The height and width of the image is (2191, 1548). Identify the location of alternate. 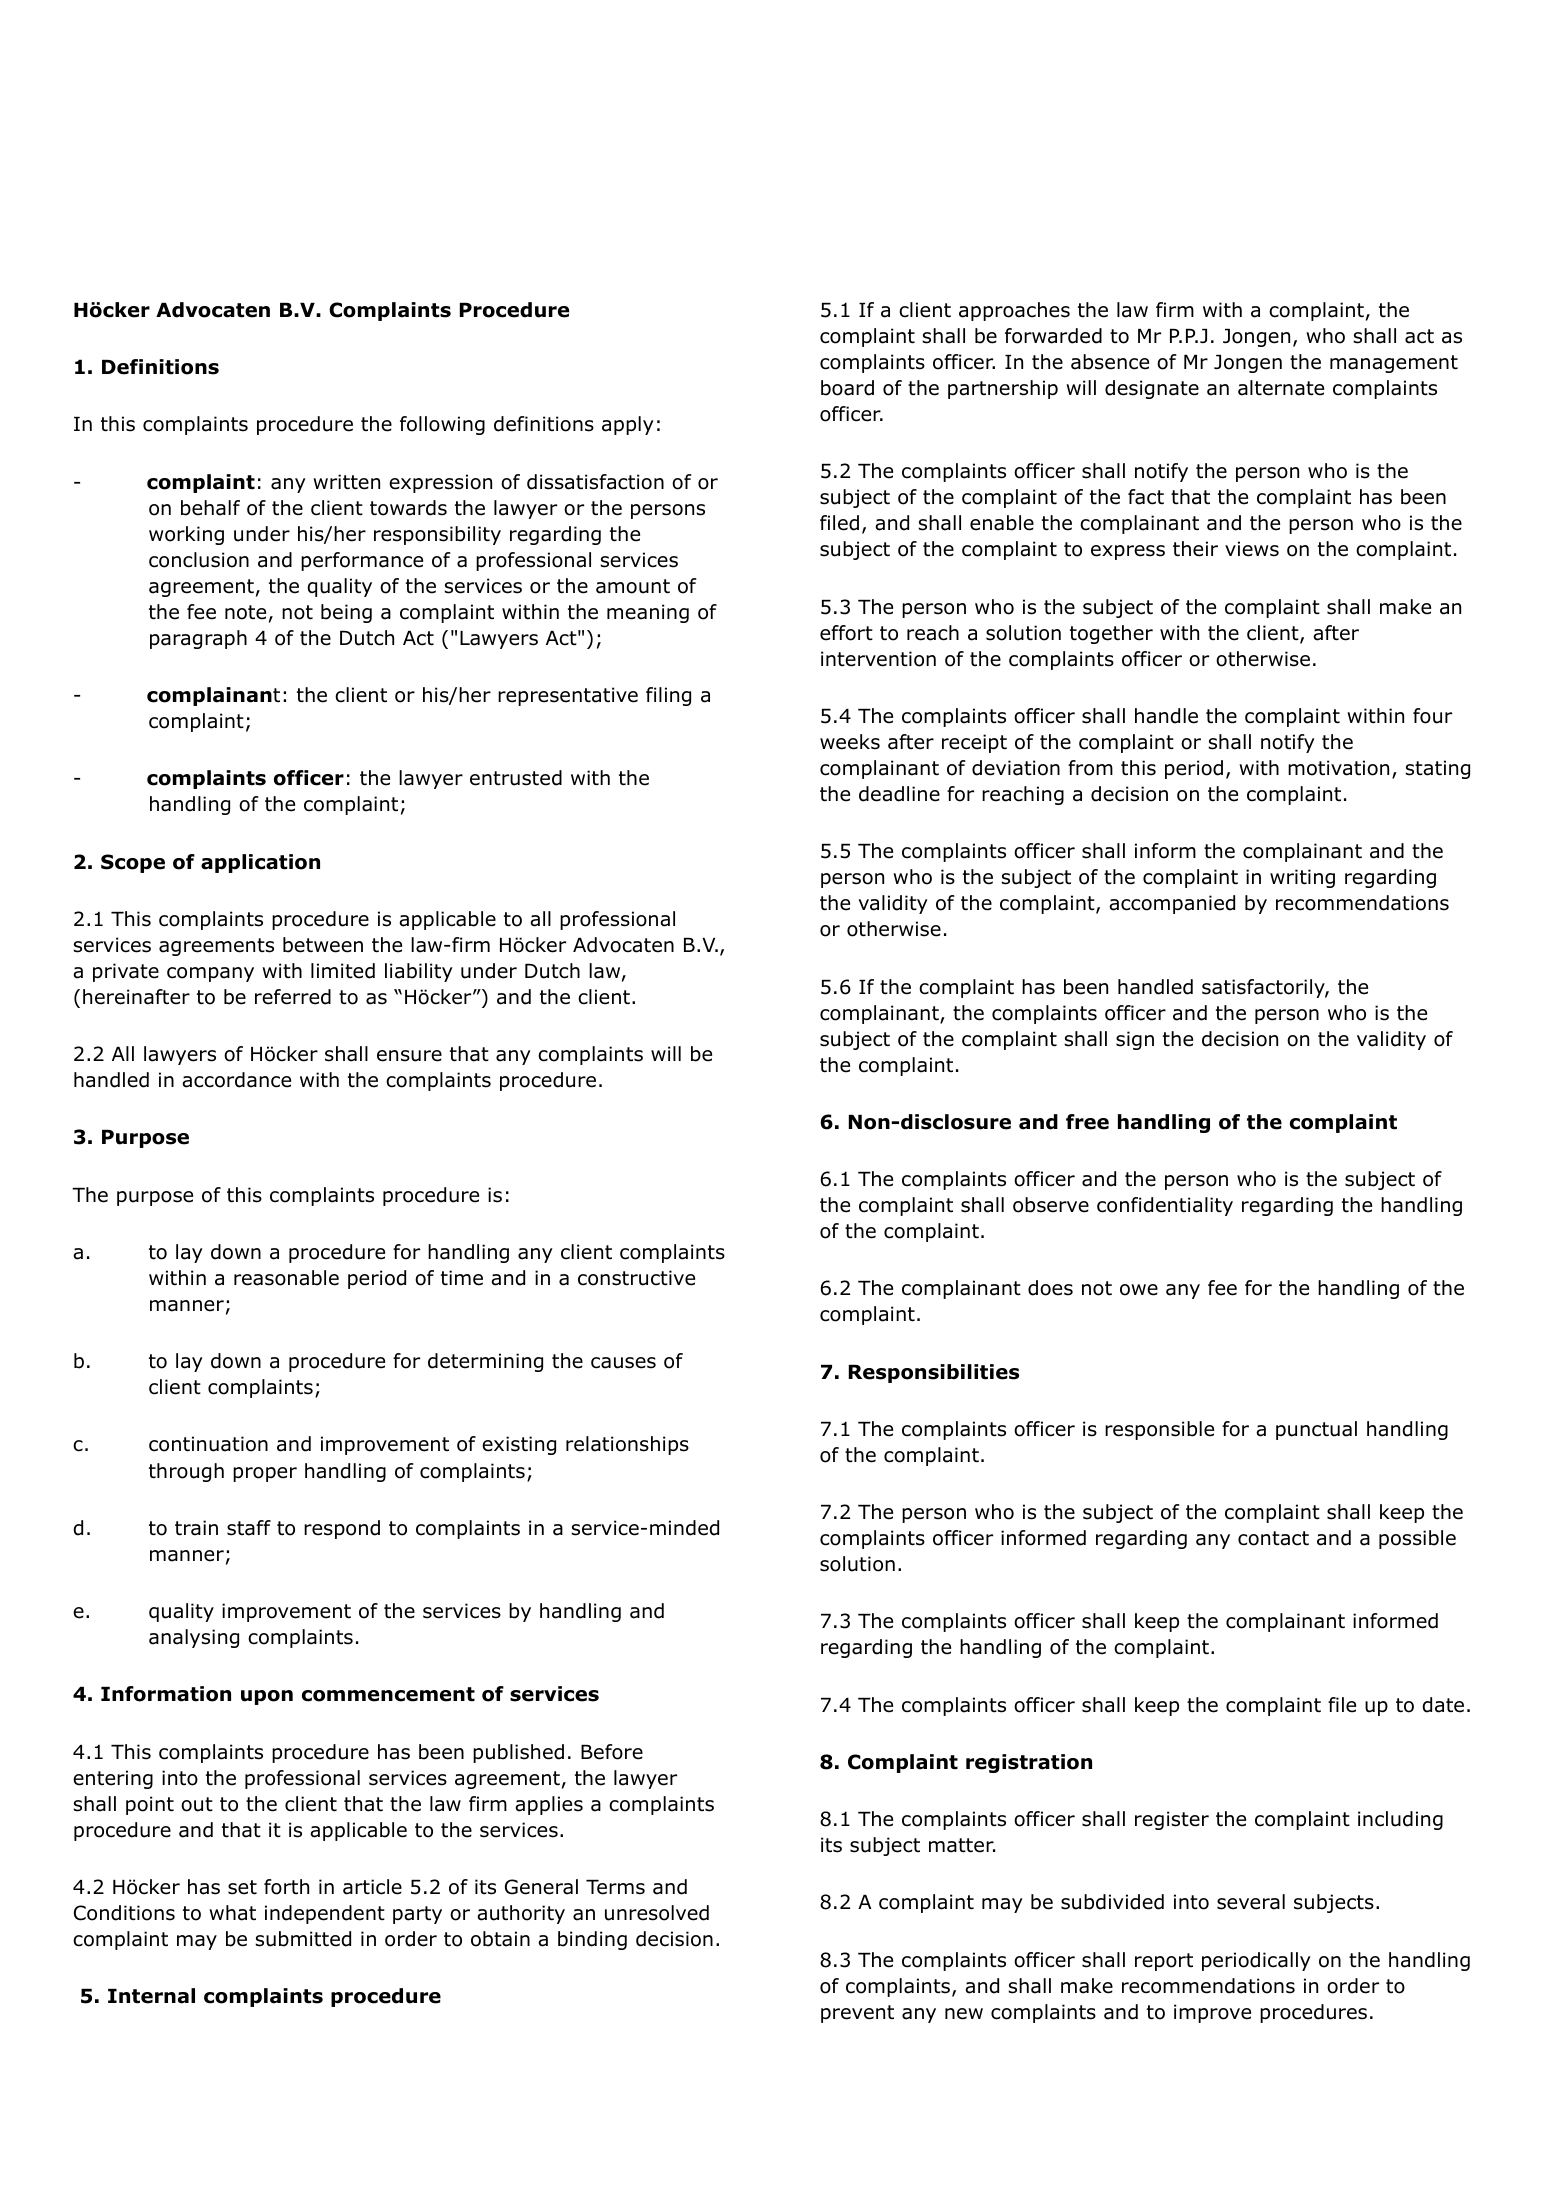
(1281, 388).
